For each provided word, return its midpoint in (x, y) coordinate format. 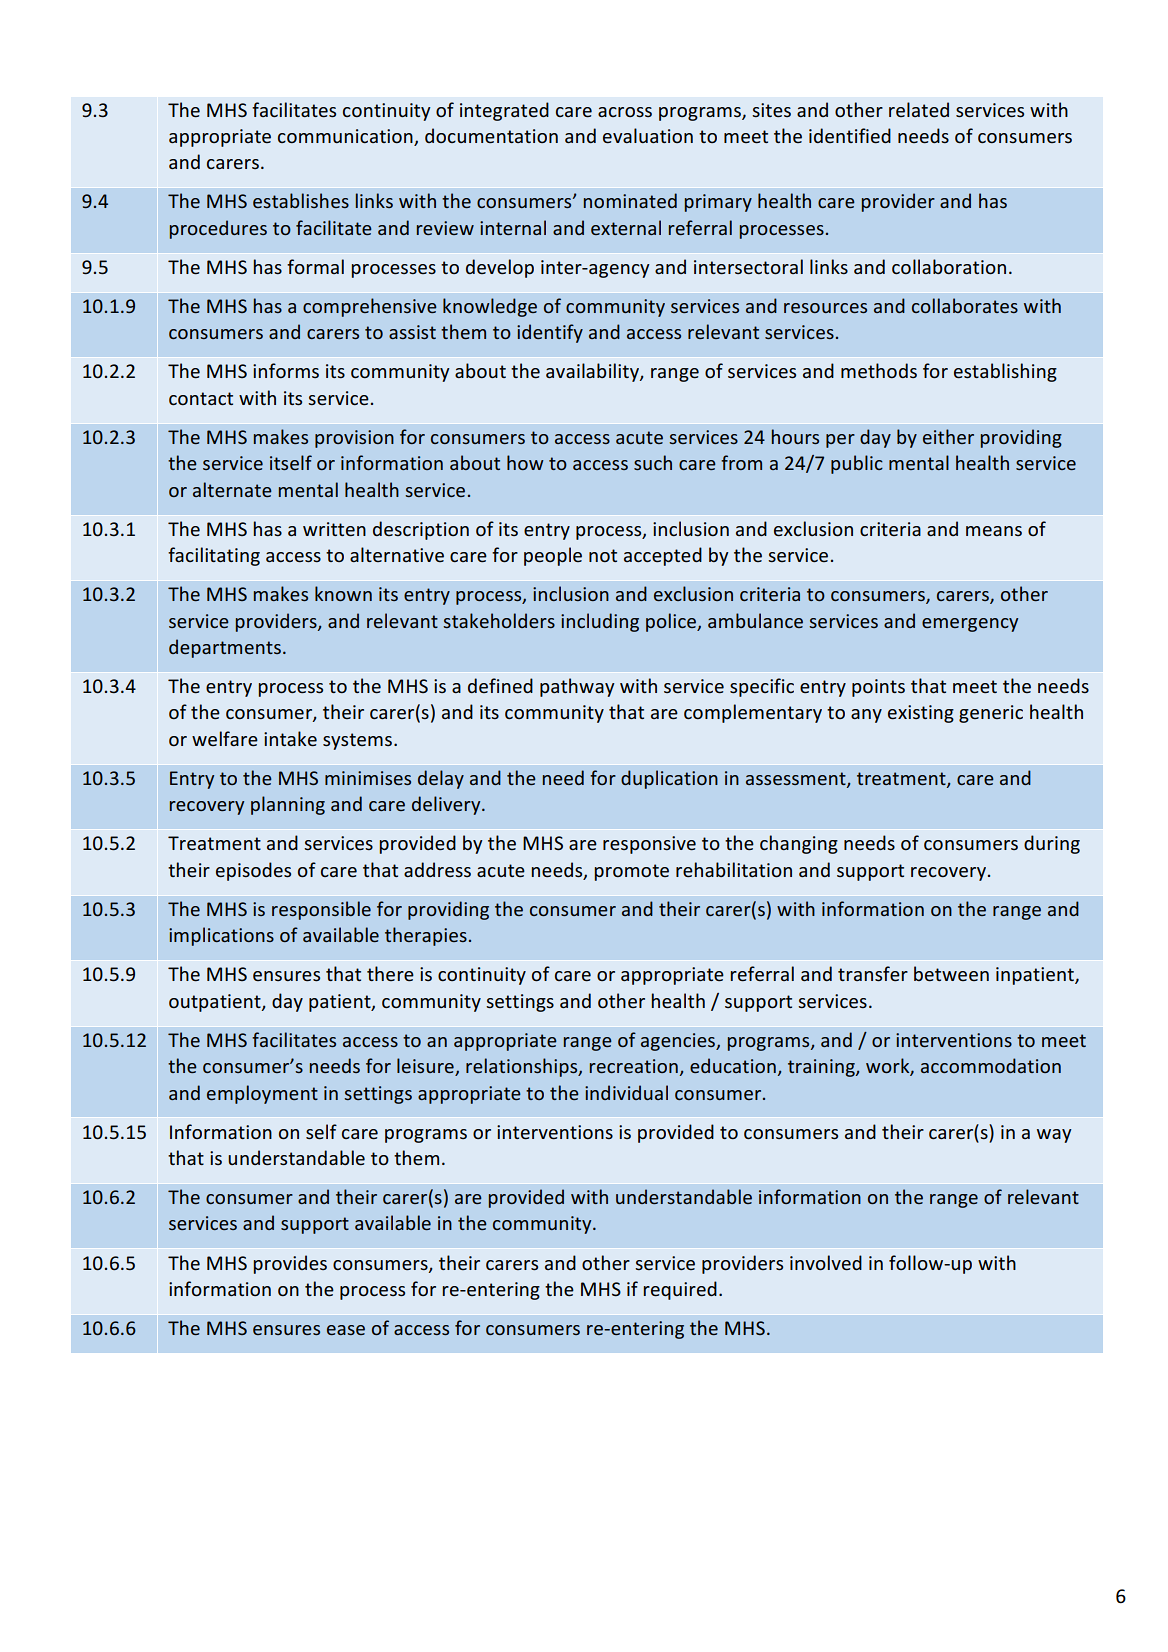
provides (290, 1264)
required (680, 1290)
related (919, 109)
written (334, 529)
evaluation (648, 136)
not (603, 555)
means (994, 531)
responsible (321, 910)
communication (346, 137)
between (951, 974)
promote (631, 872)
